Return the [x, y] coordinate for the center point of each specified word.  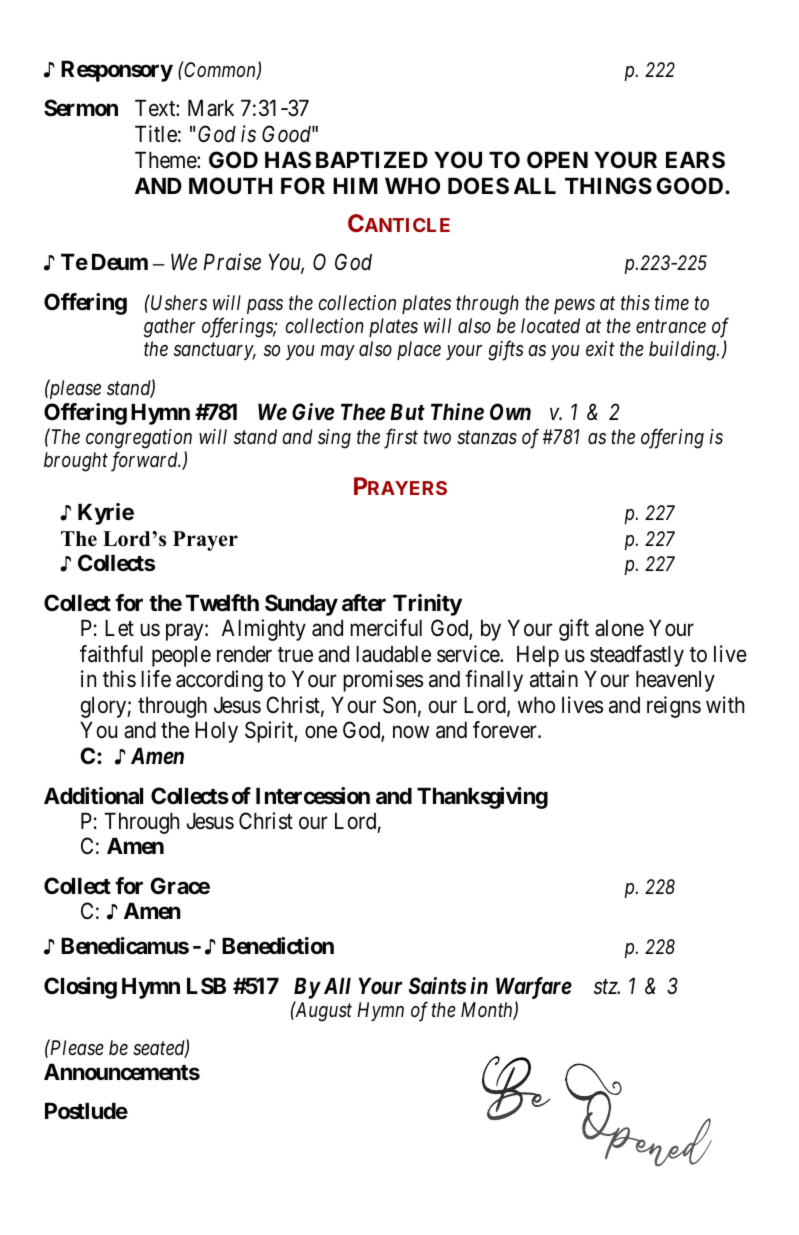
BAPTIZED [372, 159]
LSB [206, 986]
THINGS [608, 185]
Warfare [534, 988]
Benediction [278, 945]
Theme [166, 160]
